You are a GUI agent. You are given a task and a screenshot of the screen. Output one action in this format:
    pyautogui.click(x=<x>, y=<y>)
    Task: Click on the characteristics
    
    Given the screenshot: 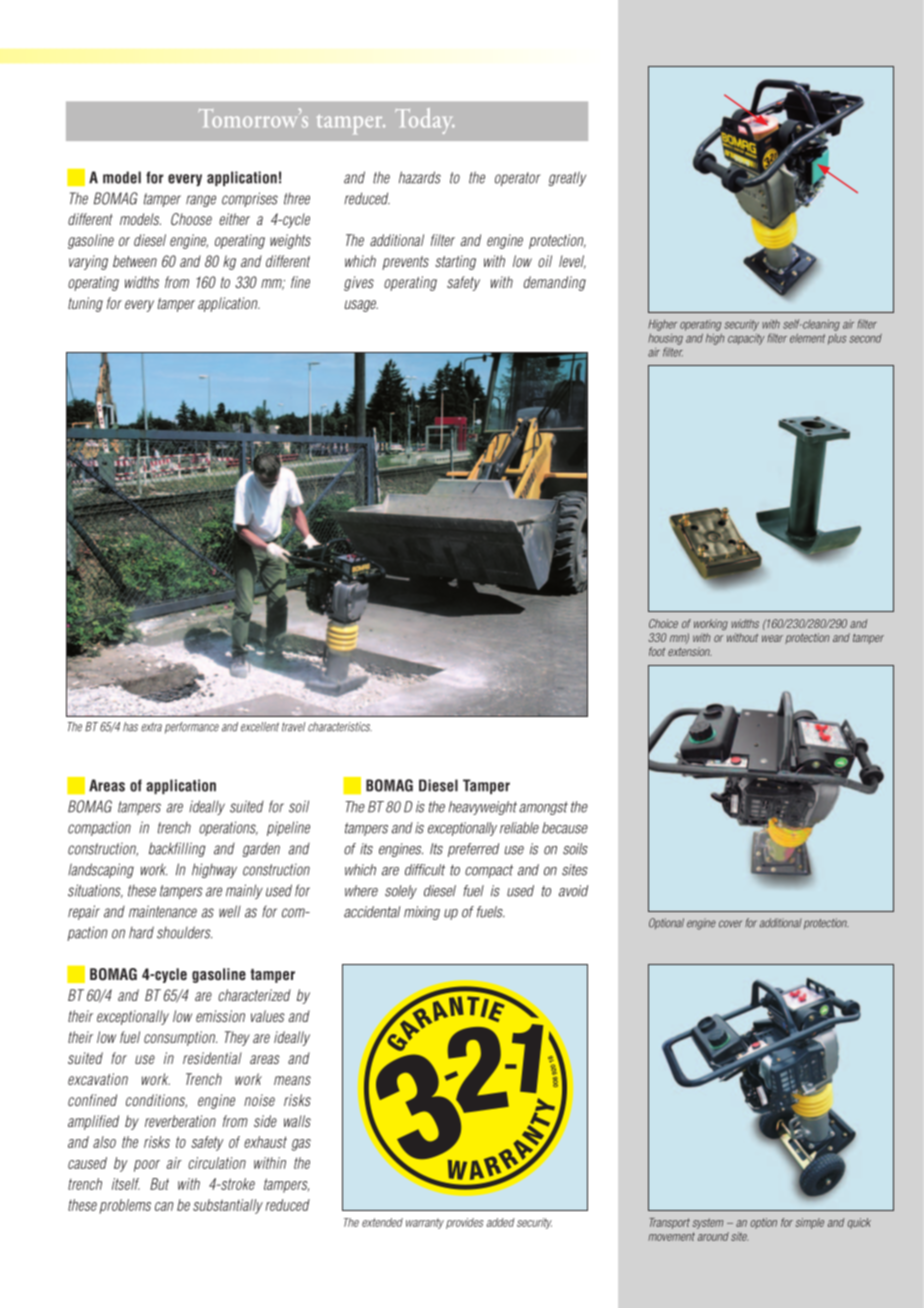 What is the action you would take?
    pyautogui.click(x=340, y=727)
